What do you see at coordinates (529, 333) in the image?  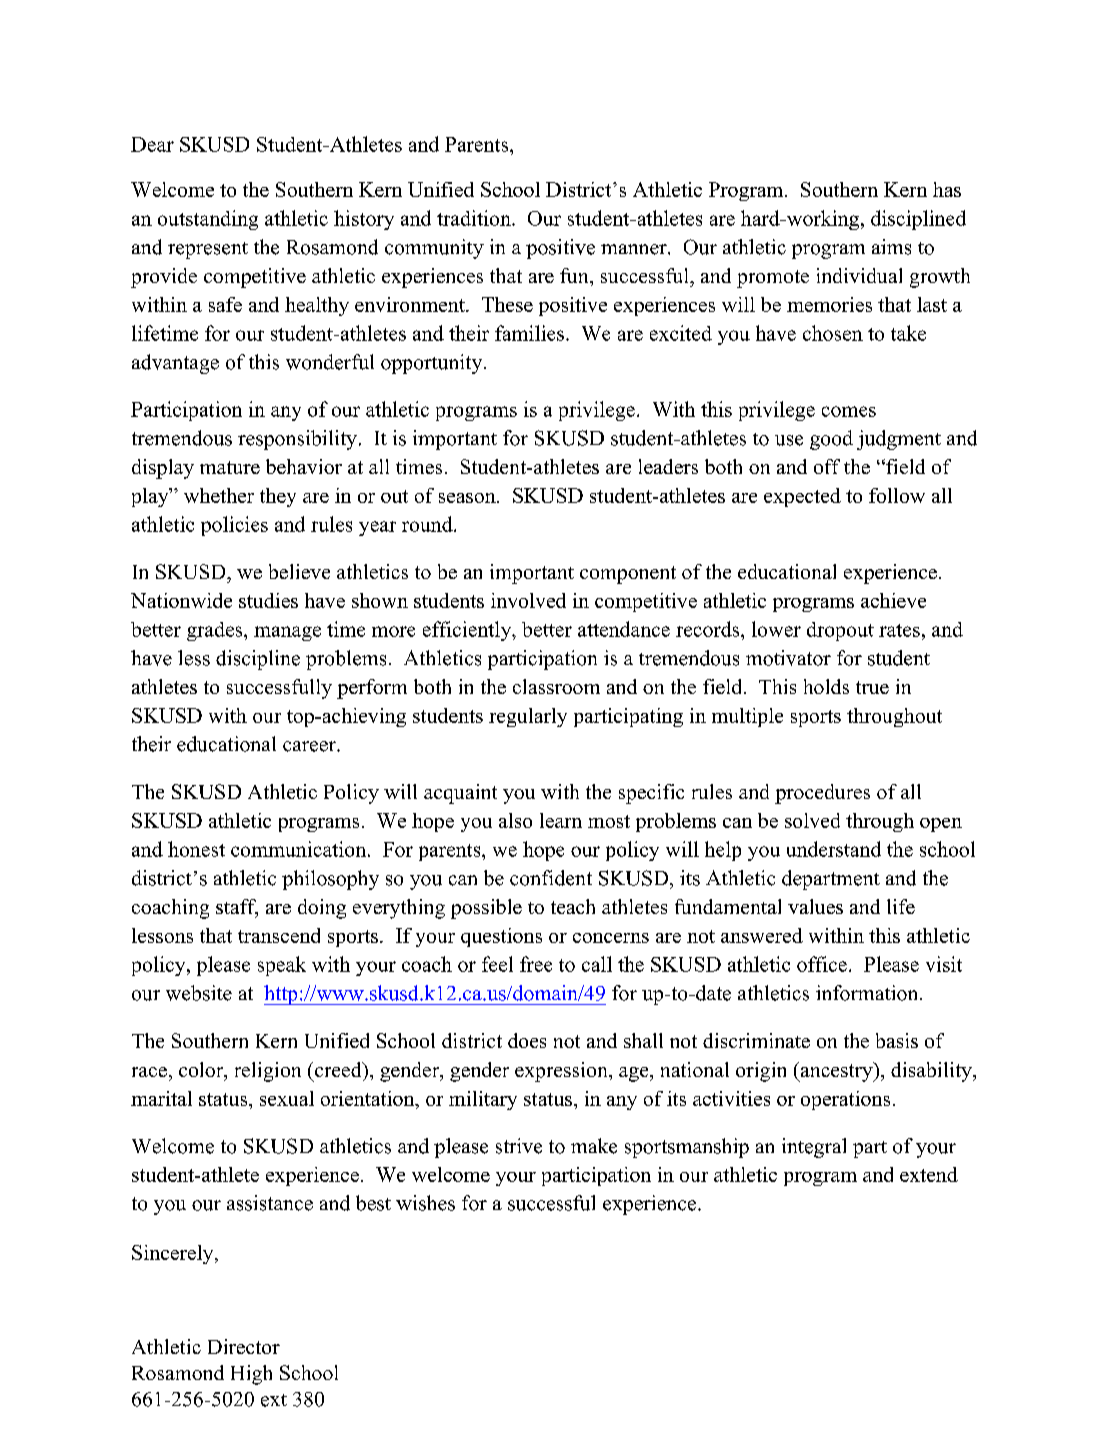 I see `families` at bounding box center [529, 333].
